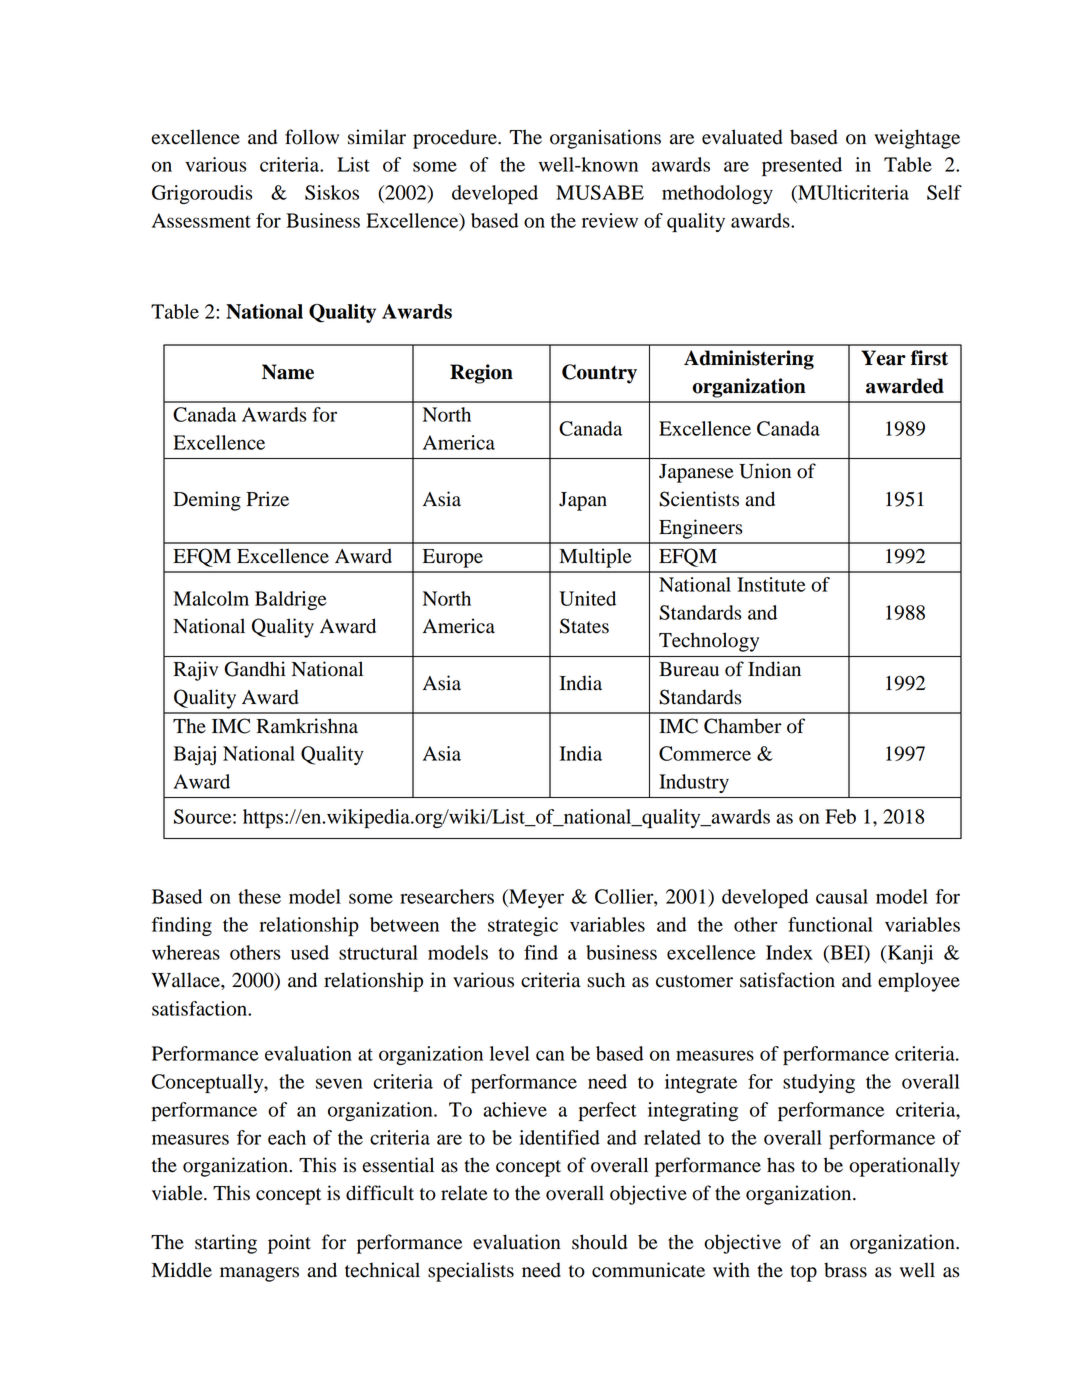 The image size is (1075, 1392). I want to click on should, so click(599, 1242).
